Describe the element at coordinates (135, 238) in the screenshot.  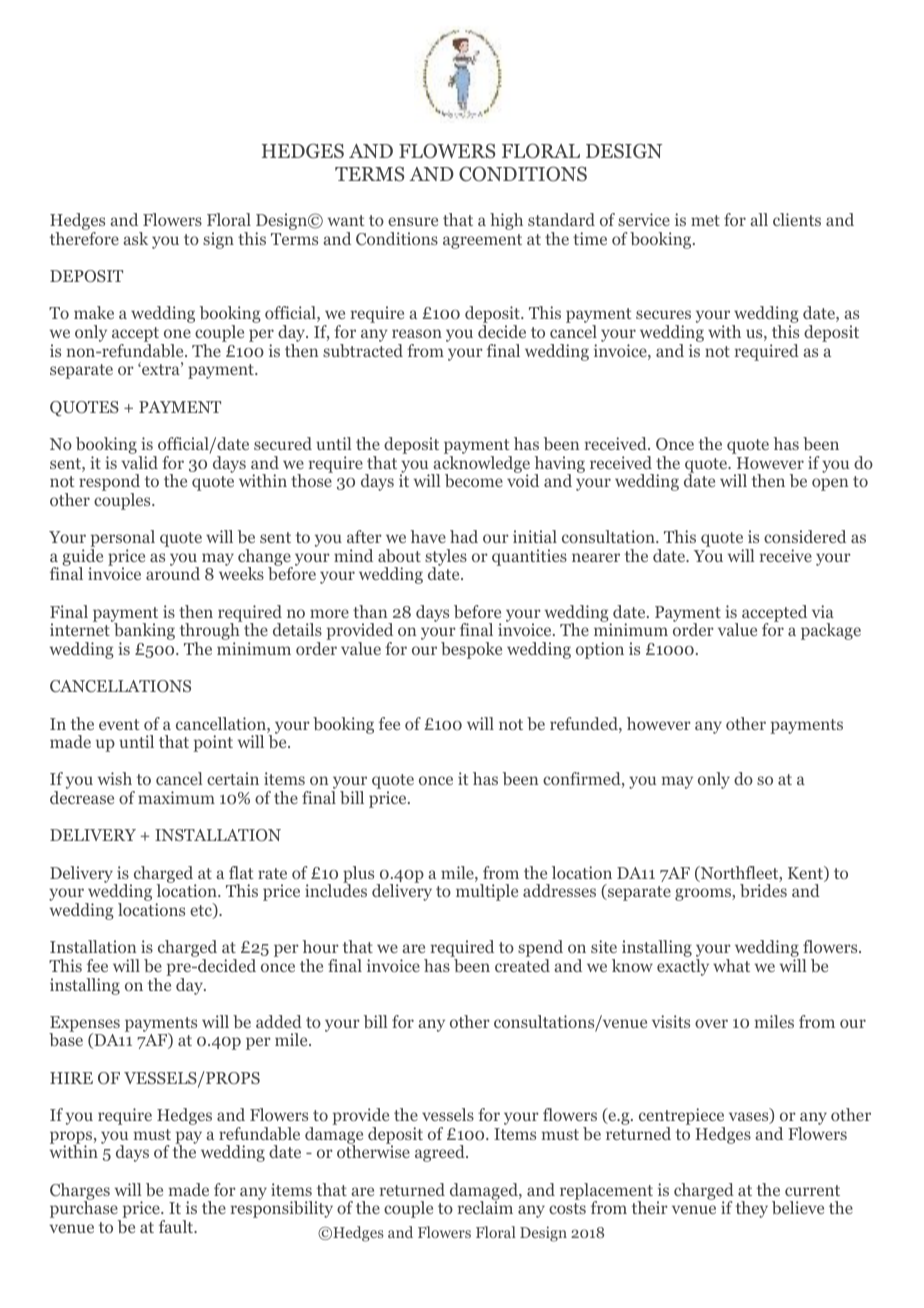
I see `ask` at that location.
